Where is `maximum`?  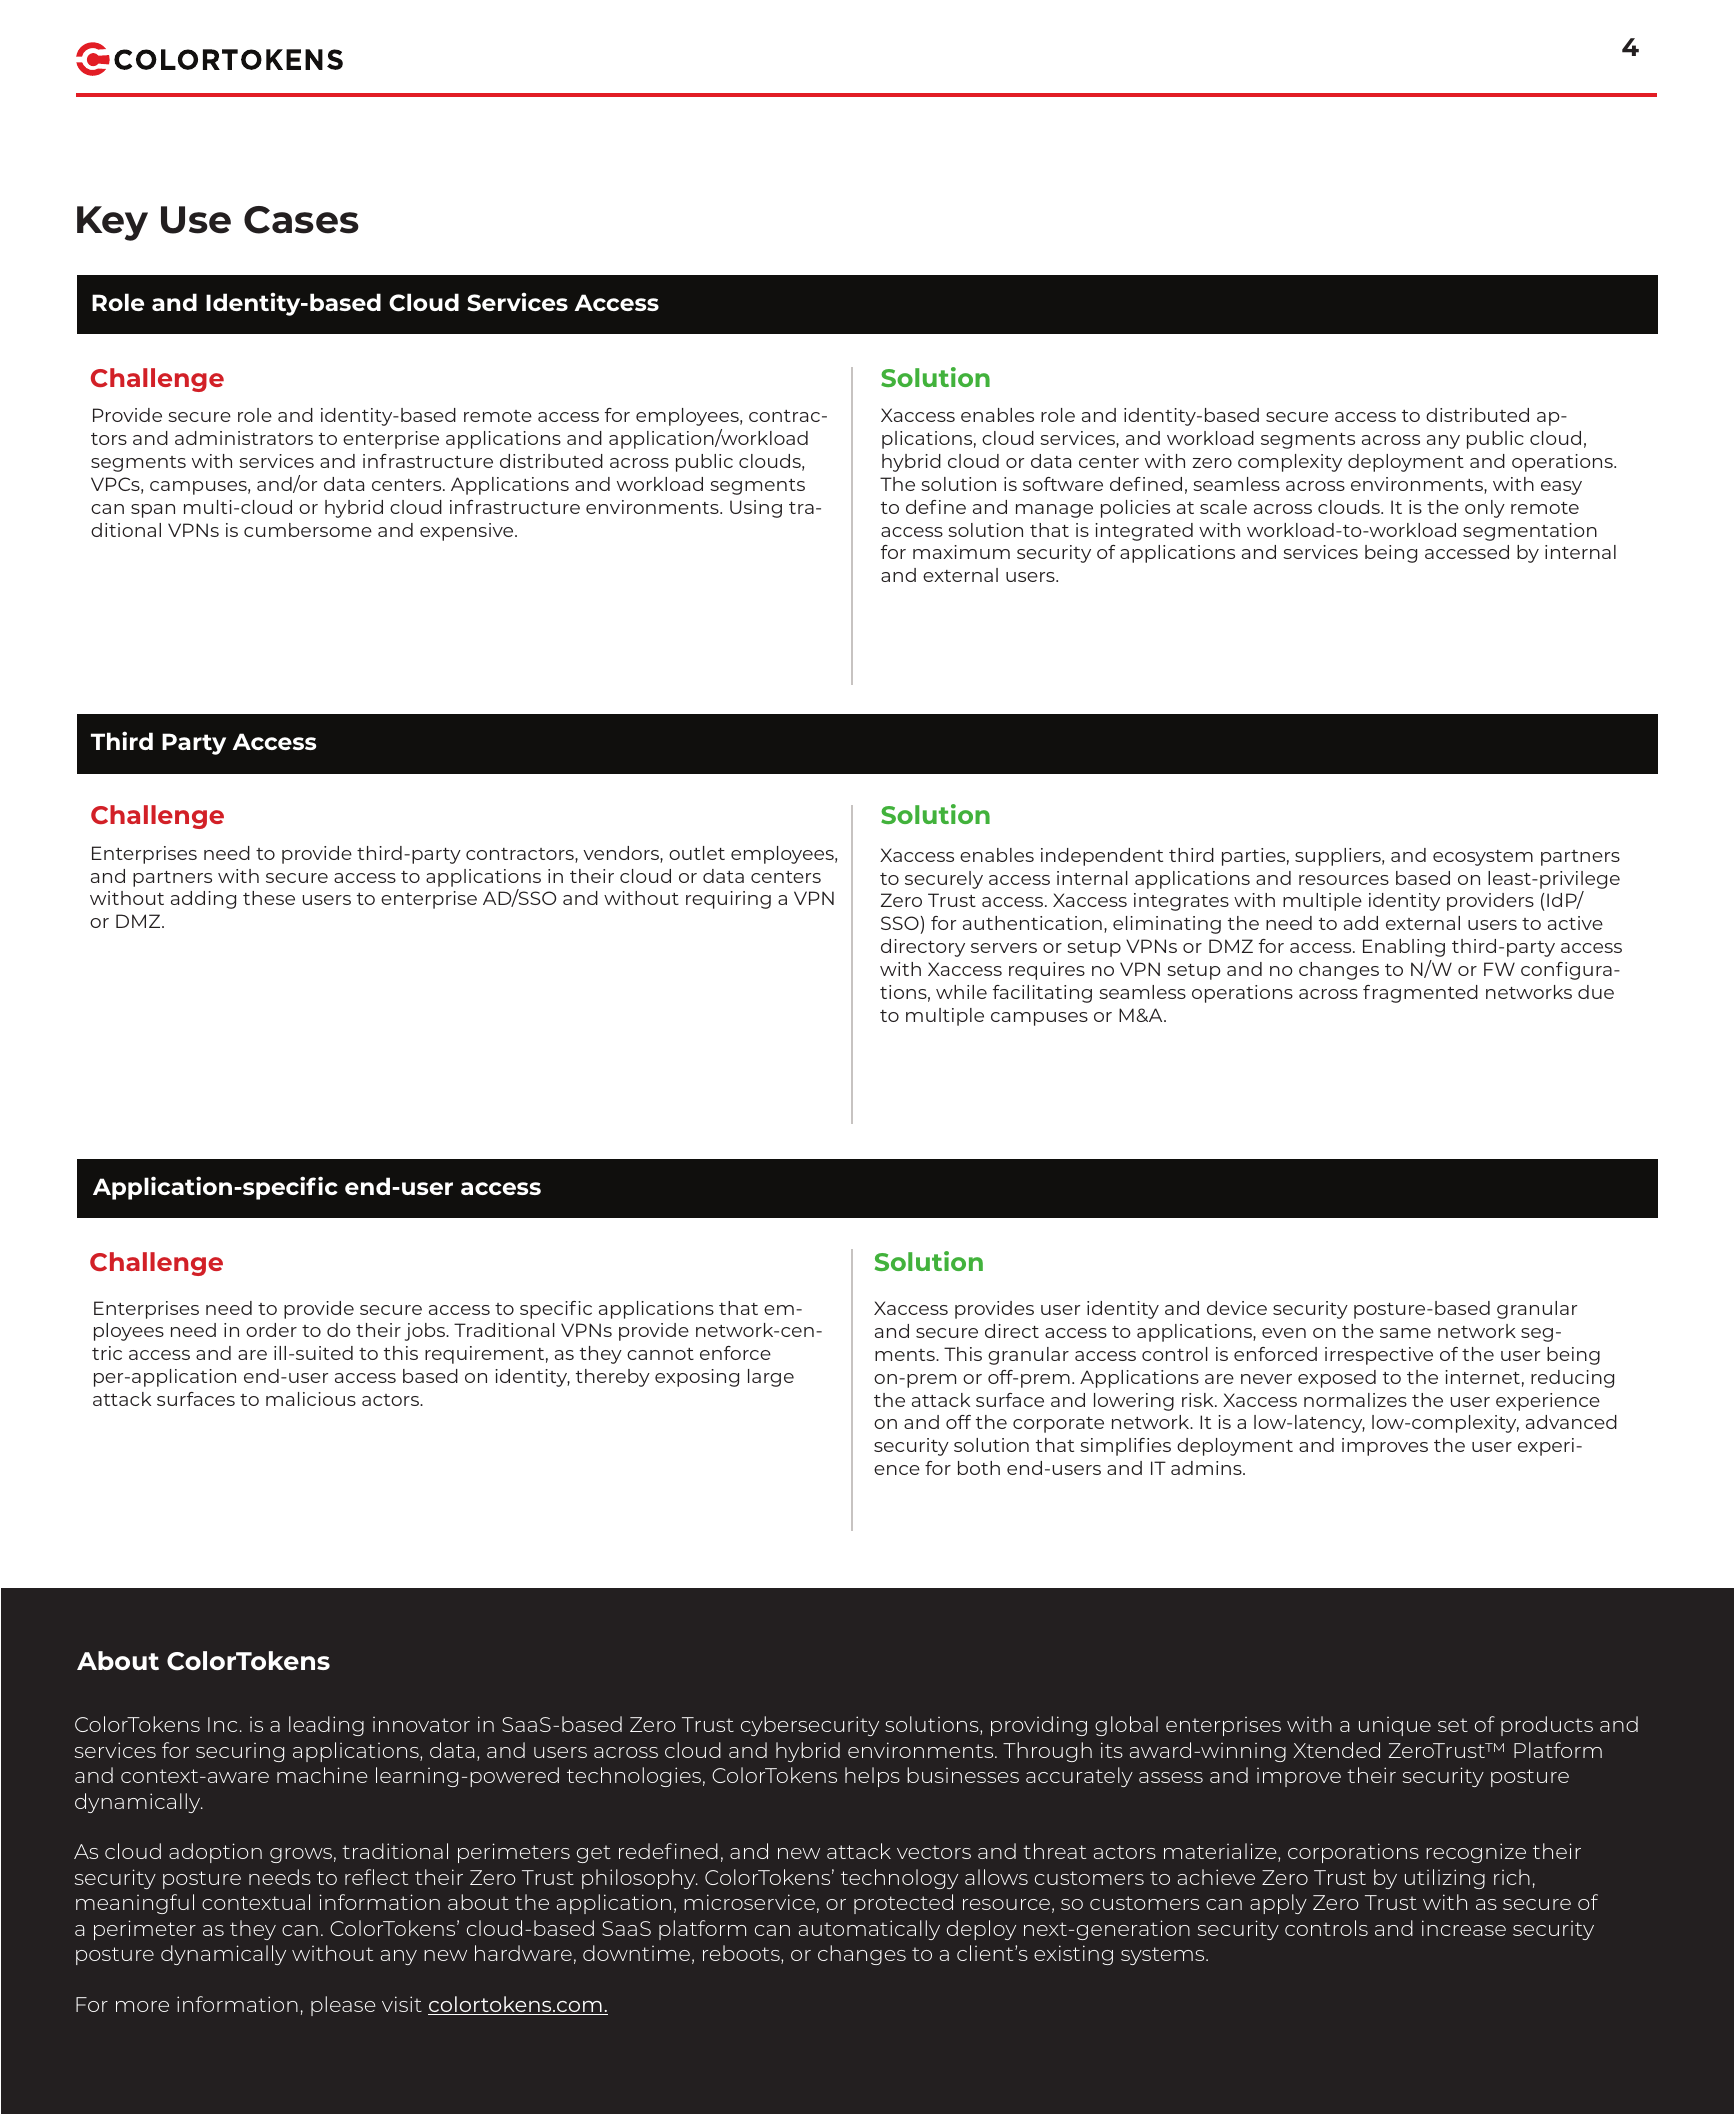
maximum is located at coordinates (961, 552).
